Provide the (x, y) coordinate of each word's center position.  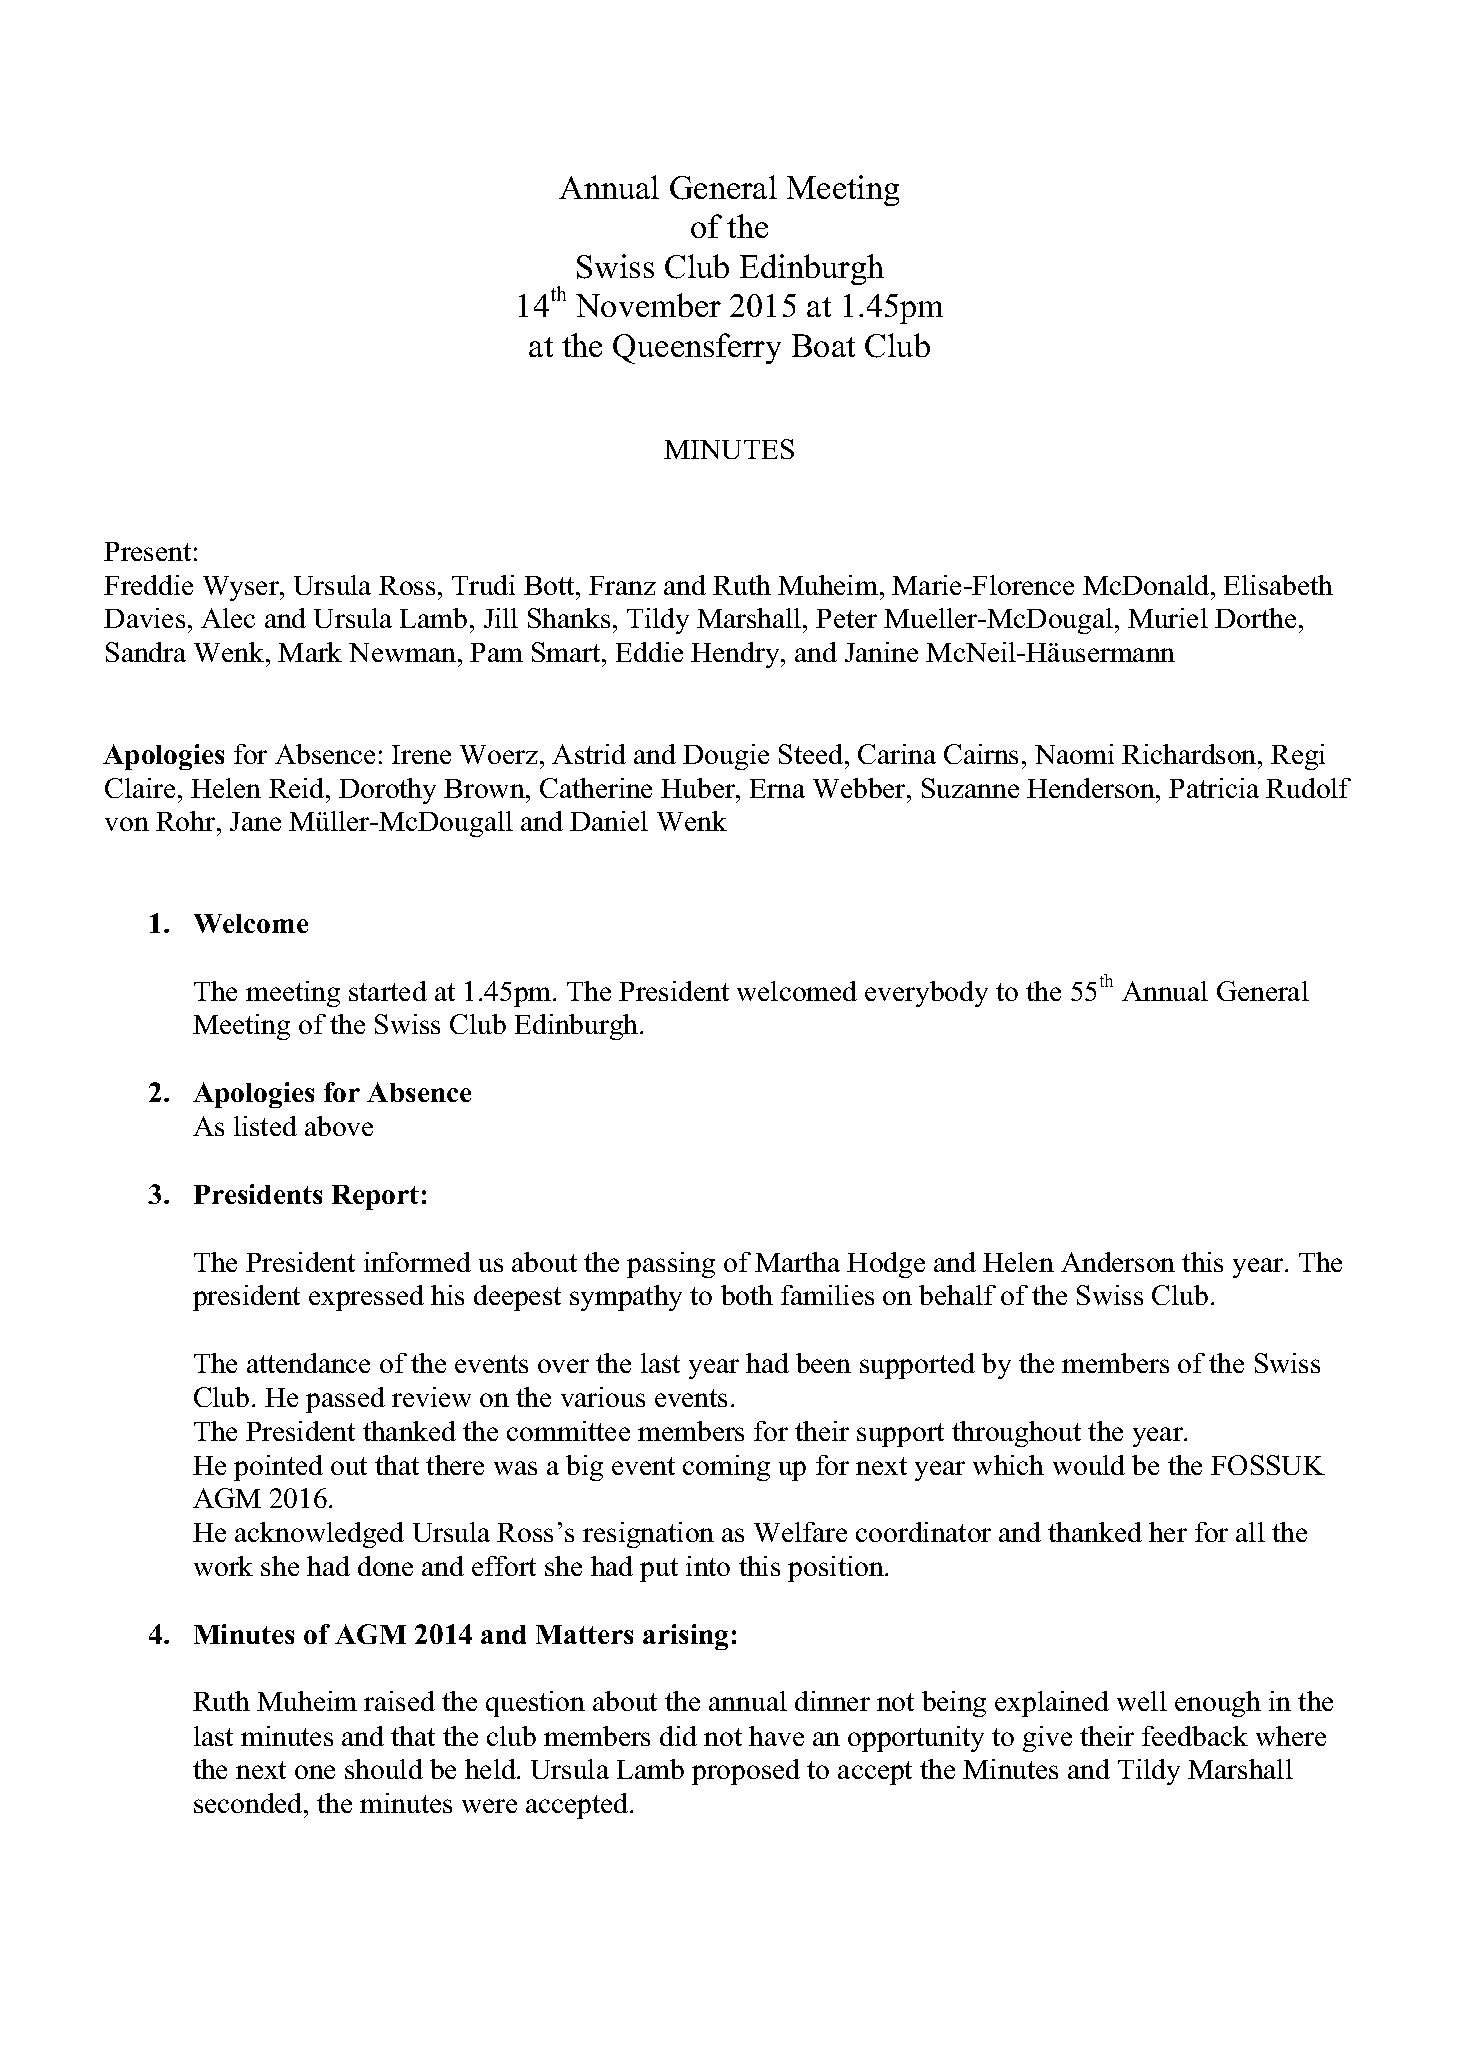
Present (147, 551)
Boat (823, 345)
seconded (249, 1803)
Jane (255, 821)
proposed (746, 1772)
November (648, 305)
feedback (1195, 1736)
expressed (366, 1298)
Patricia (1214, 788)
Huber (699, 788)
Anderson (1118, 1262)
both (747, 1295)
